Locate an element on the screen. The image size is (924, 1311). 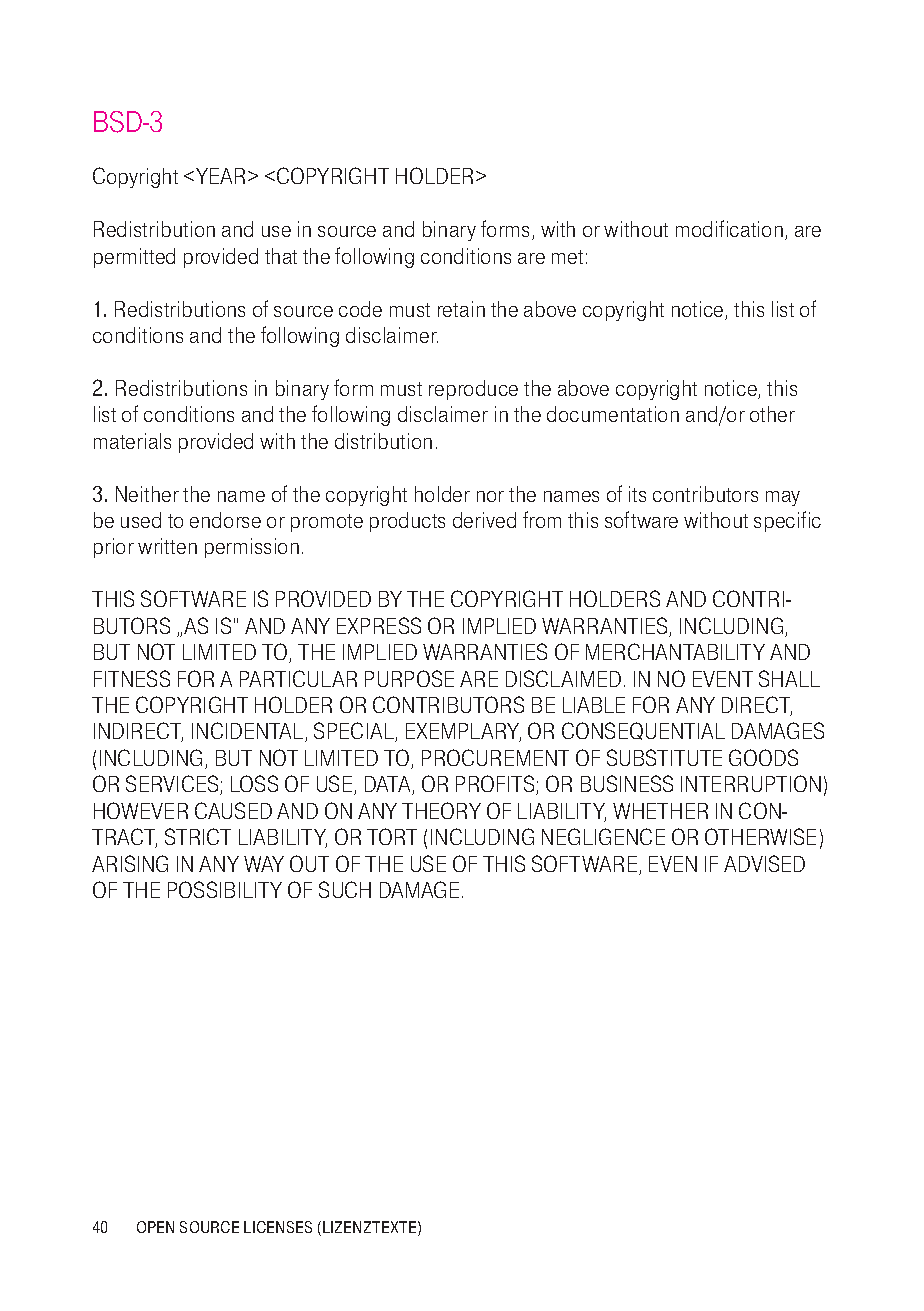
YEAR is located at coordinates (220, 176).
